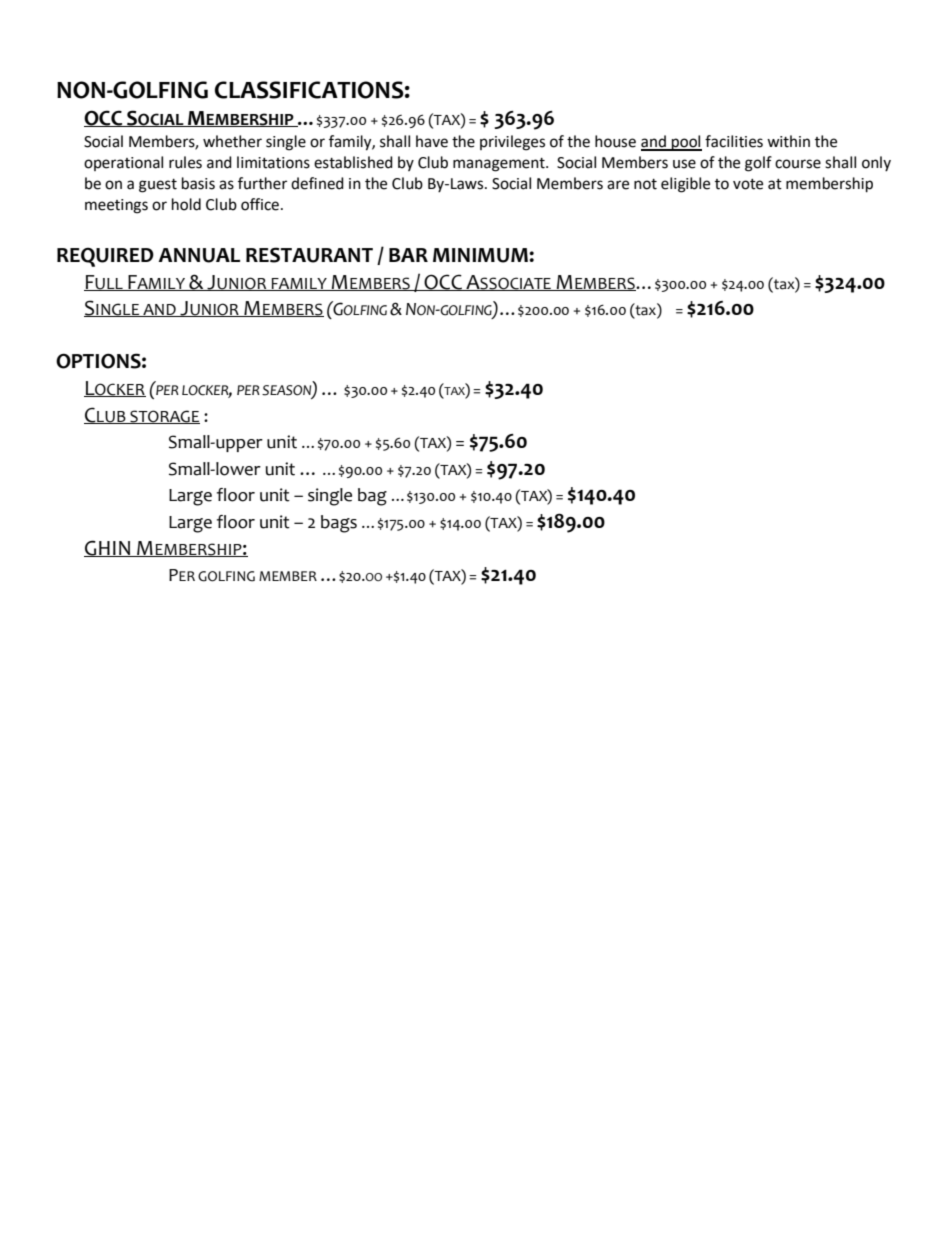 Image resolution: width=952 pixels, height=1233 pixels. I want to click on REQUIRED, so click(105, 257).
